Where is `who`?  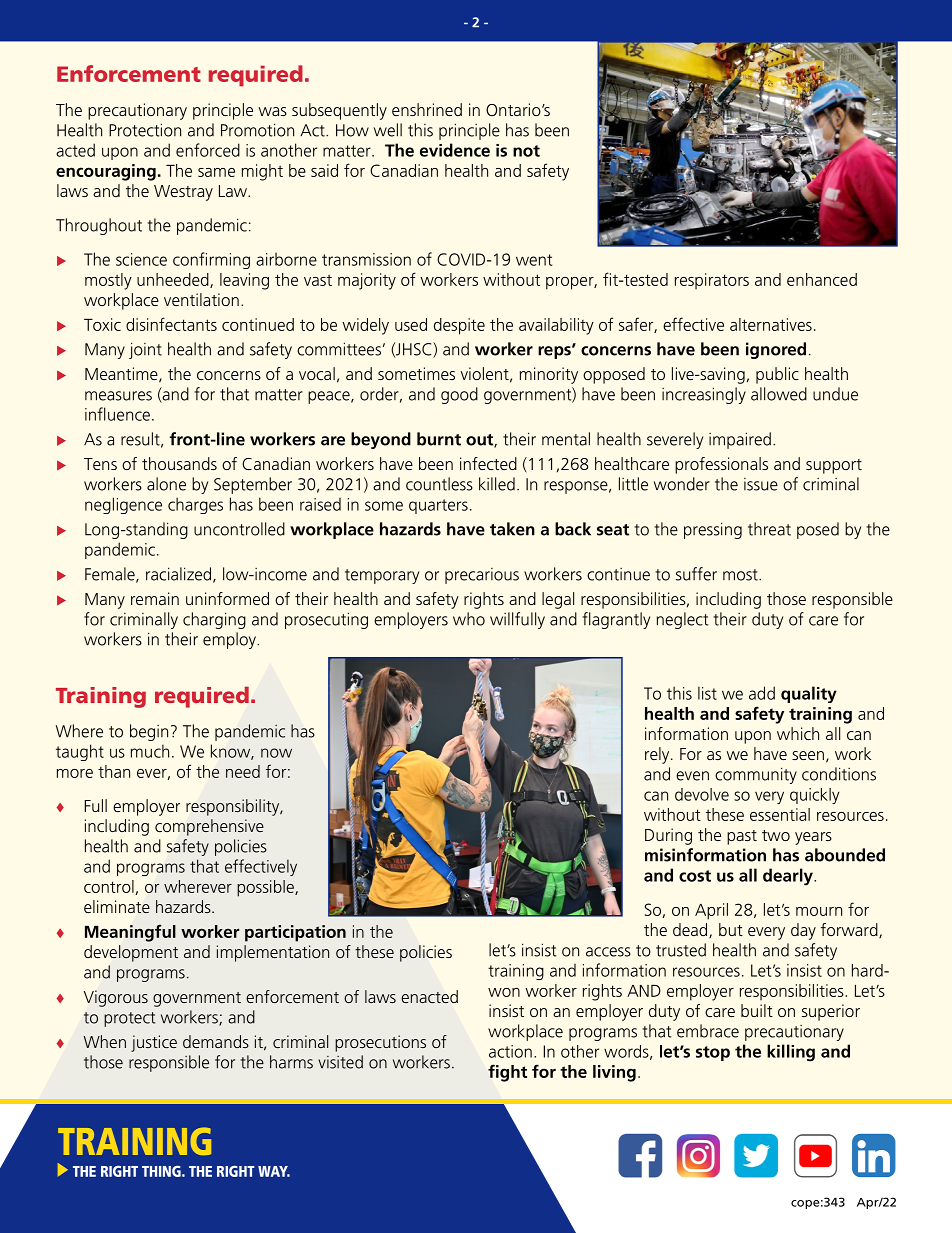 who is located at coordinates (469, 619).
